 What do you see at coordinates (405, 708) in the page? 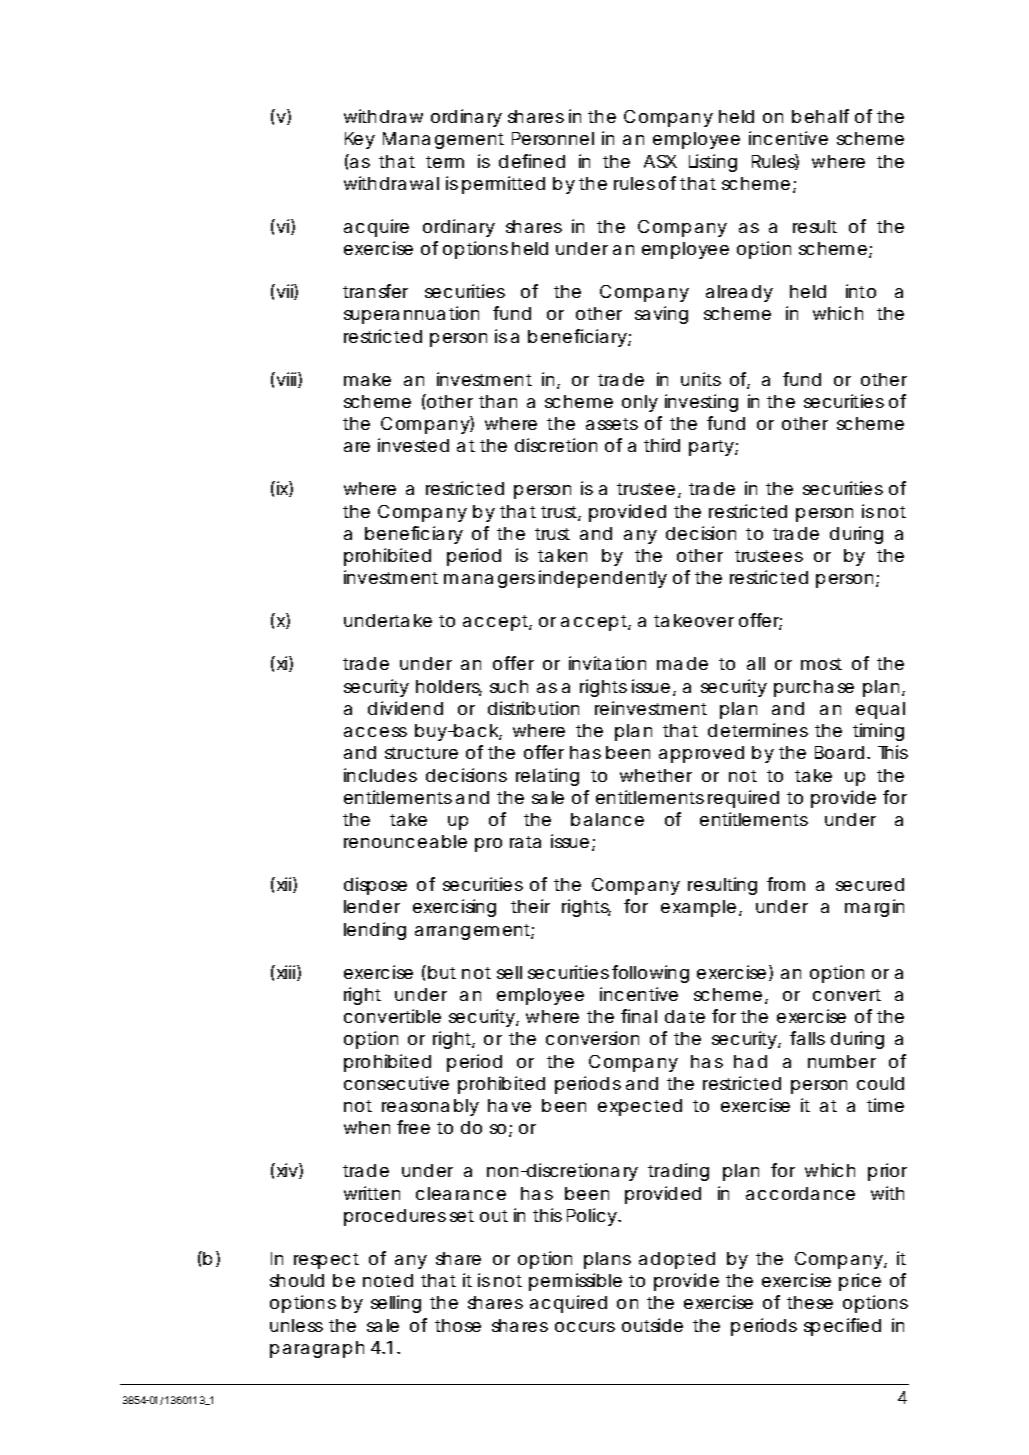
I see `dividend` at bounding box center [405, 708].
